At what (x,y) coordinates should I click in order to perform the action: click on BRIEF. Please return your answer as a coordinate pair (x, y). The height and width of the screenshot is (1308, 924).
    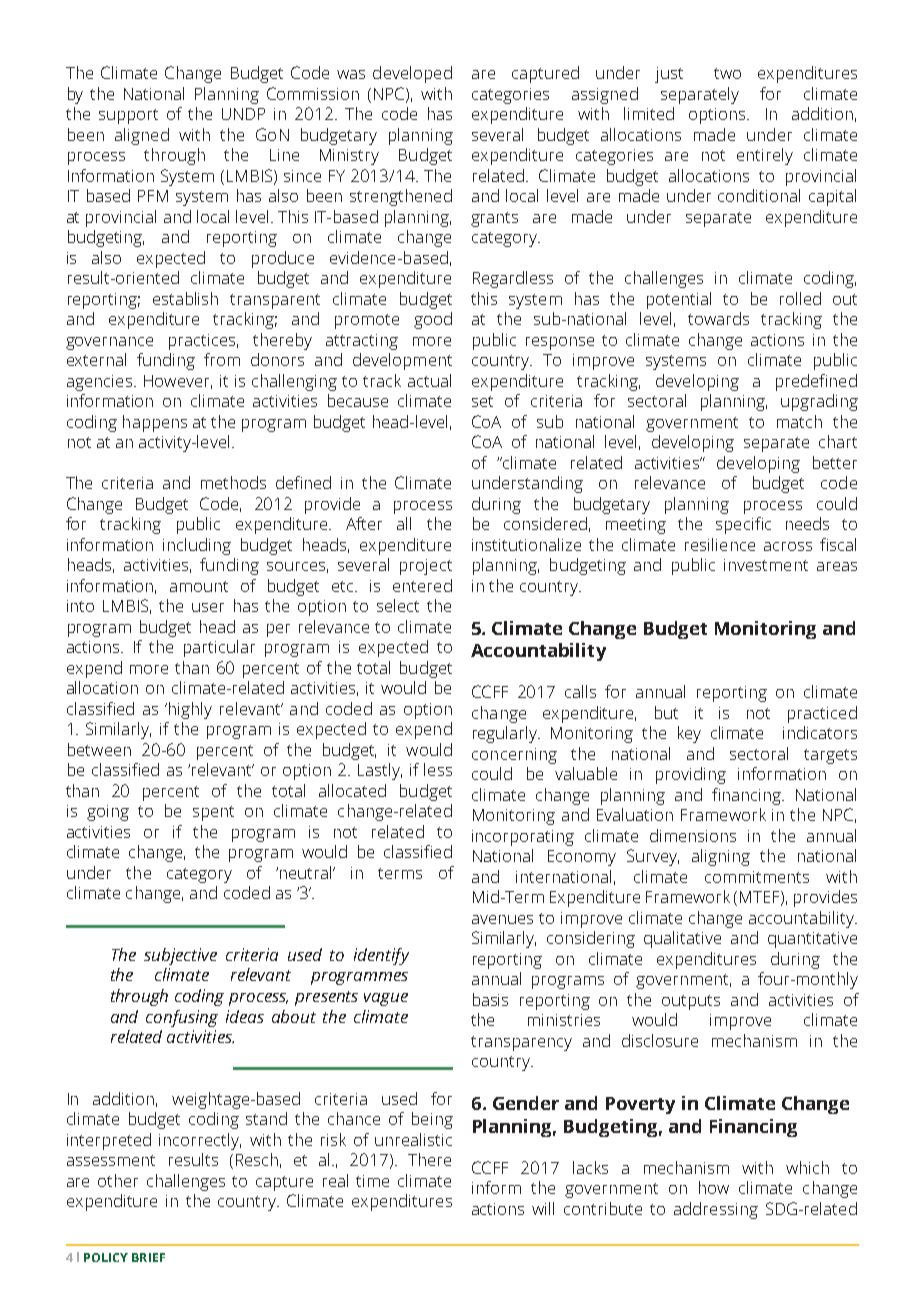
    Looking at the image, I should click on (148, 1257).
